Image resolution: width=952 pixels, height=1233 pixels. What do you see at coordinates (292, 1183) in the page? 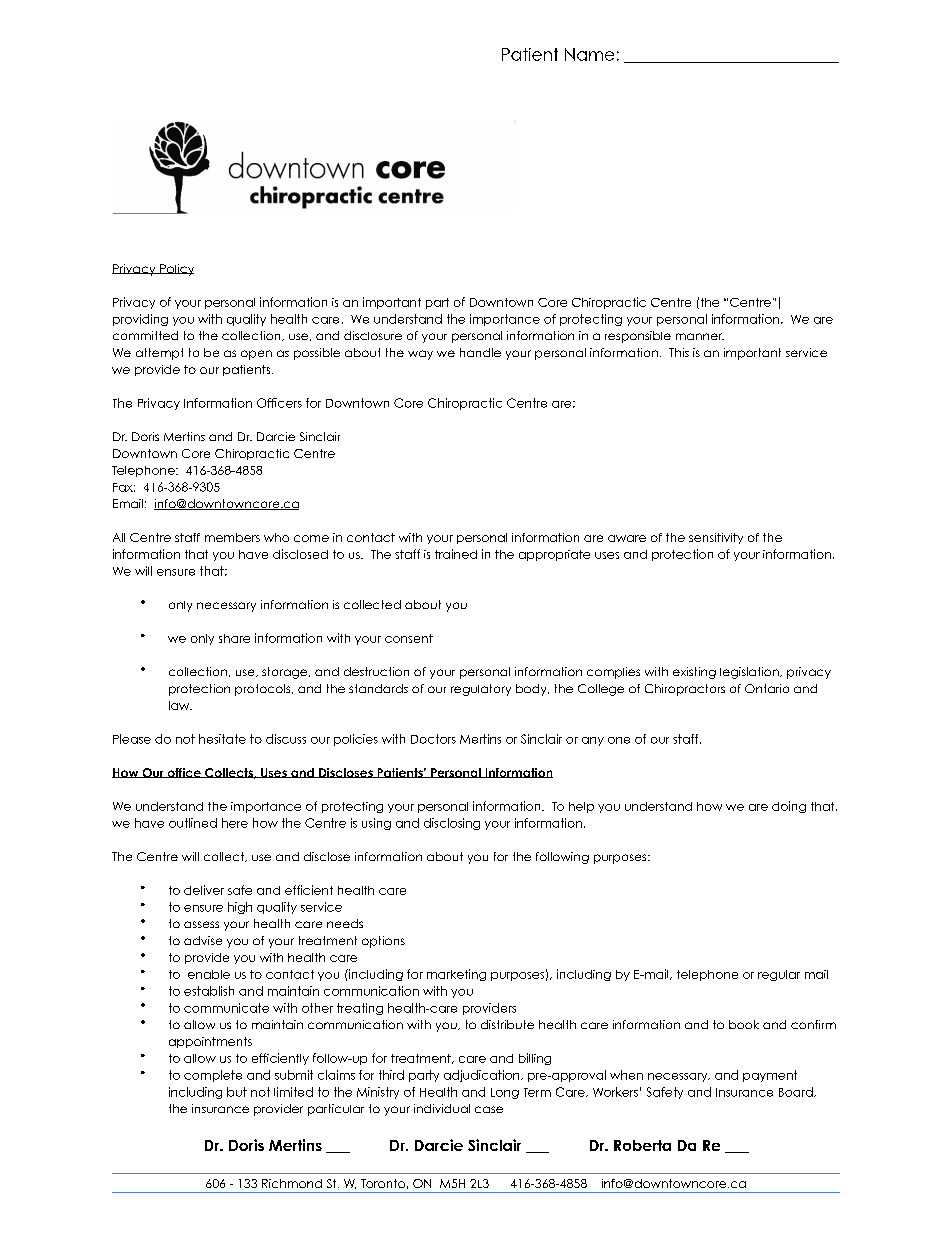
I see `Richmond` at bounding box center [292, 1183].
